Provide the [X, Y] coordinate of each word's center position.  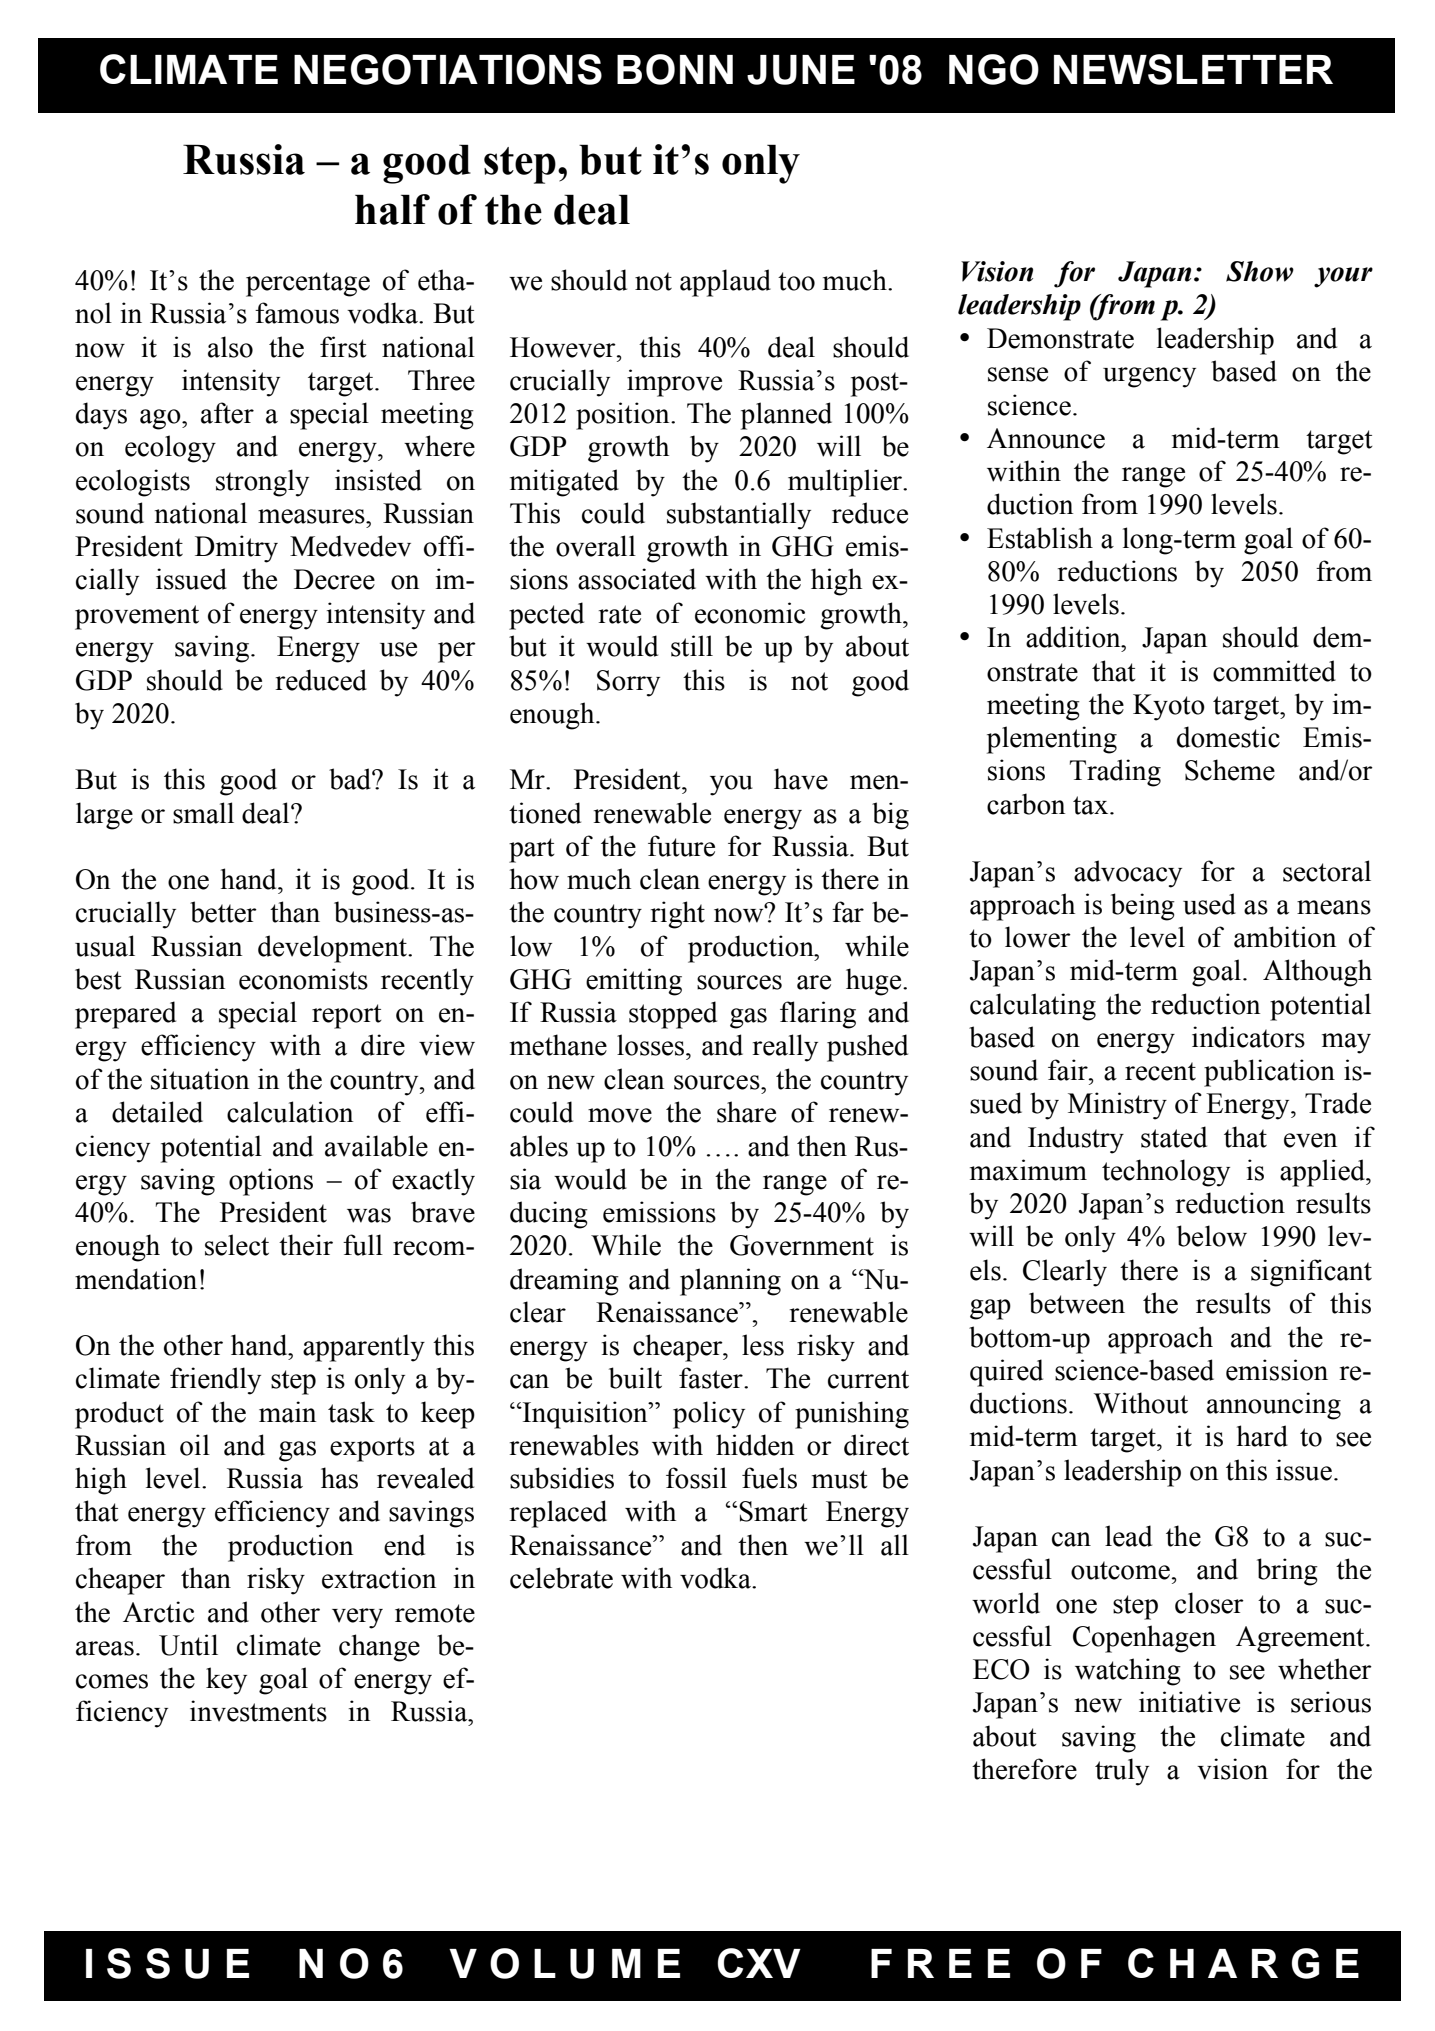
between [1077, 1303]
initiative [1189, 1702]
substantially [739, 516]
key [226, 1681]
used [1209, 904]
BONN [675, 69]
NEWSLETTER [1193, 69]
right [678, 915]
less [763, 1345]
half [392, 209]
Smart [773, 1511]
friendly [215, 1381]
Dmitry [236, 549]
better [223, 912]
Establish [1040, 538]
